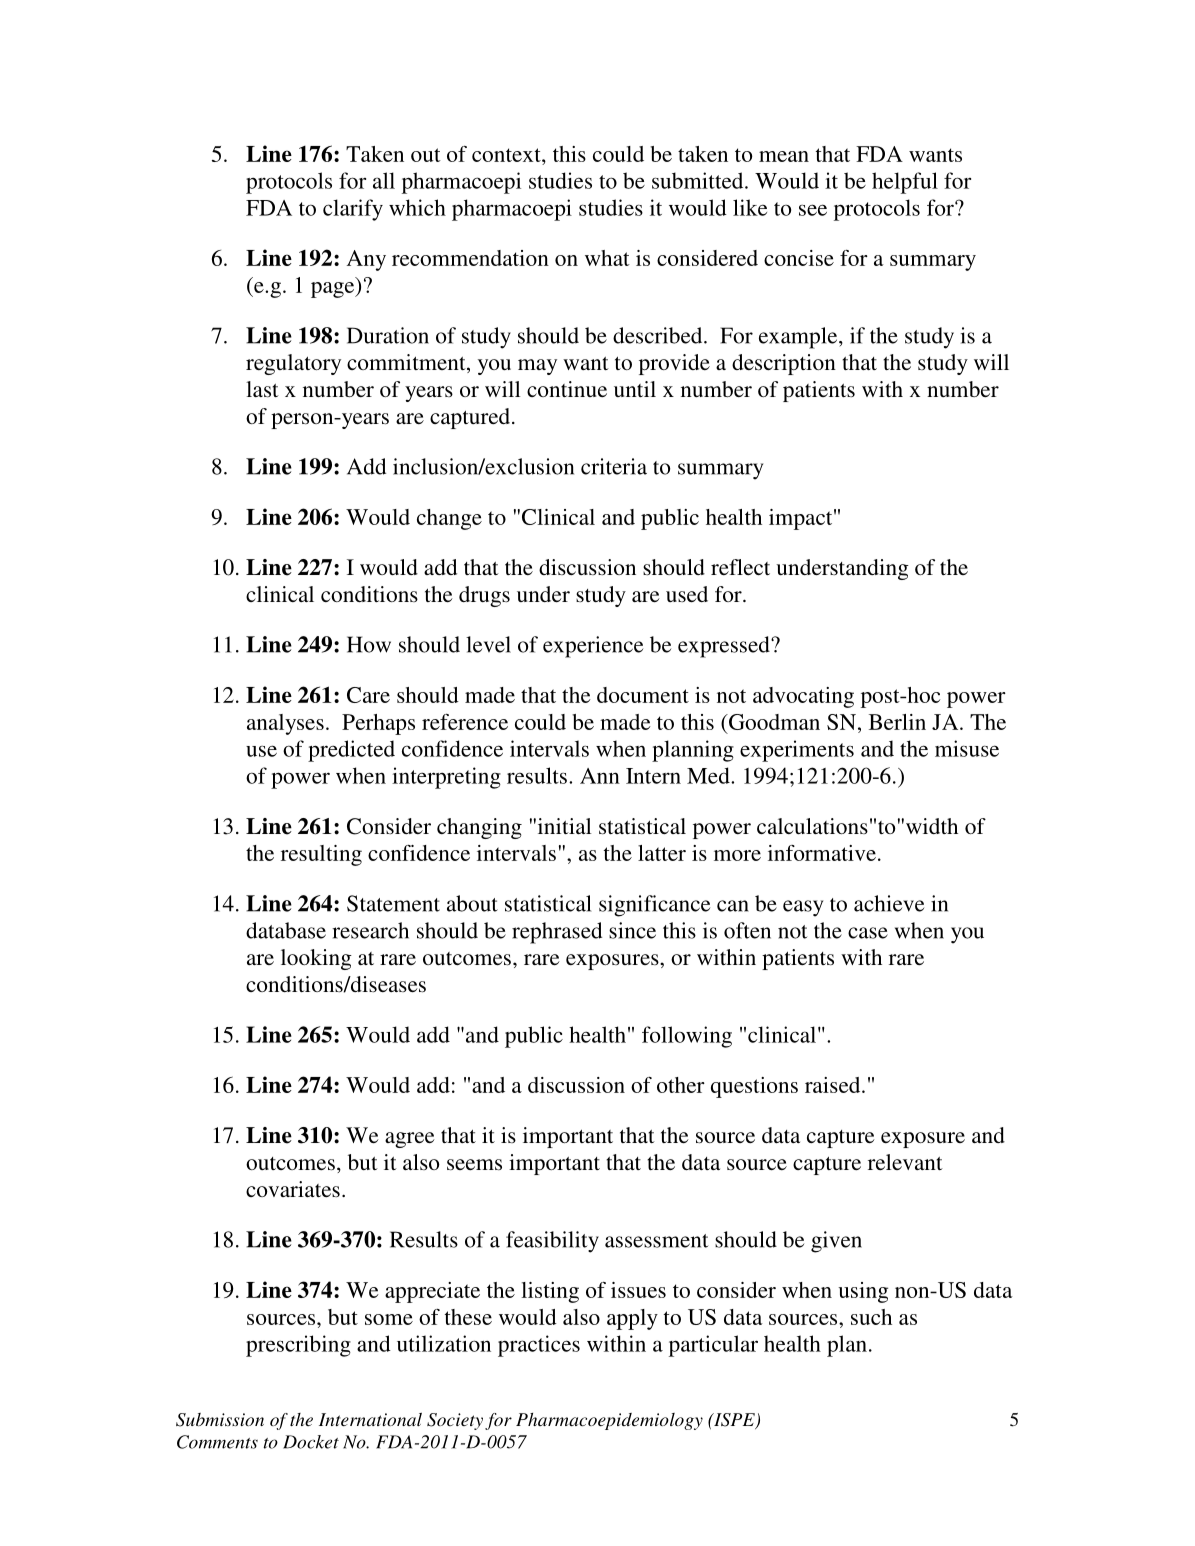  Describe the element at coordinates (905, 183) in the screenshot. I see `helpful` at that location.
